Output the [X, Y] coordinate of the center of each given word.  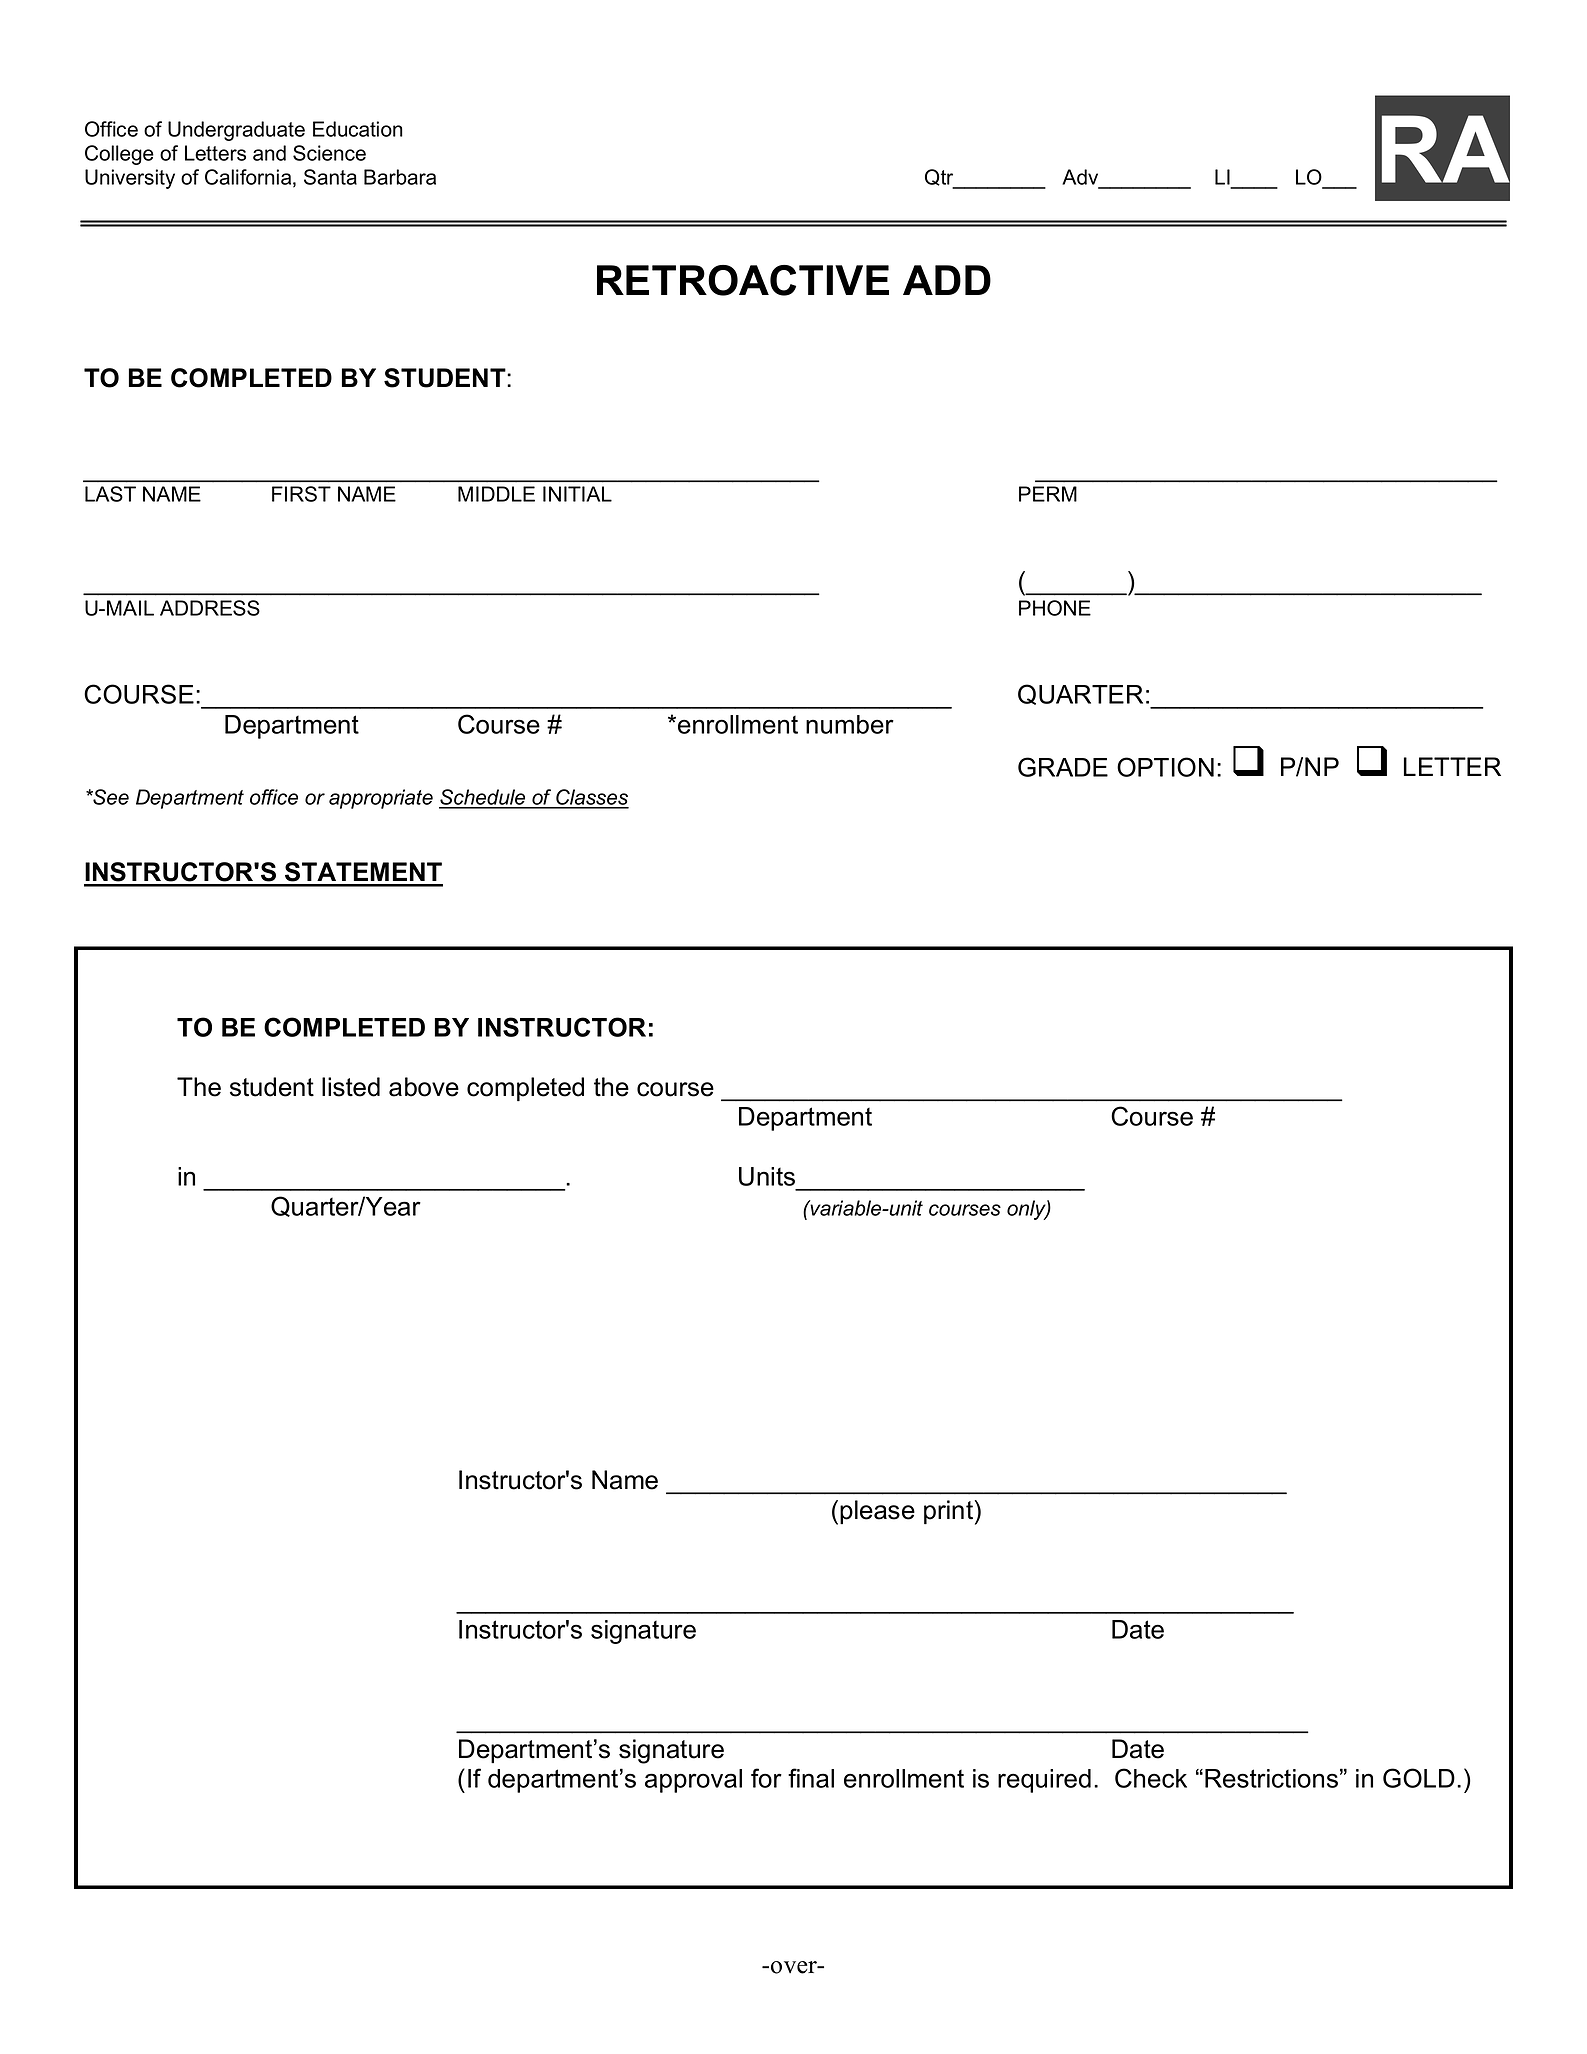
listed [351, 1087]
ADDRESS [210, 608]
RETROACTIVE [743, 280]
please [877, 1512]
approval [693, 1781]
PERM [1048, 494]
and [269, 153]
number [850, 724]
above [424, 1087]
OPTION [1165, 767]
